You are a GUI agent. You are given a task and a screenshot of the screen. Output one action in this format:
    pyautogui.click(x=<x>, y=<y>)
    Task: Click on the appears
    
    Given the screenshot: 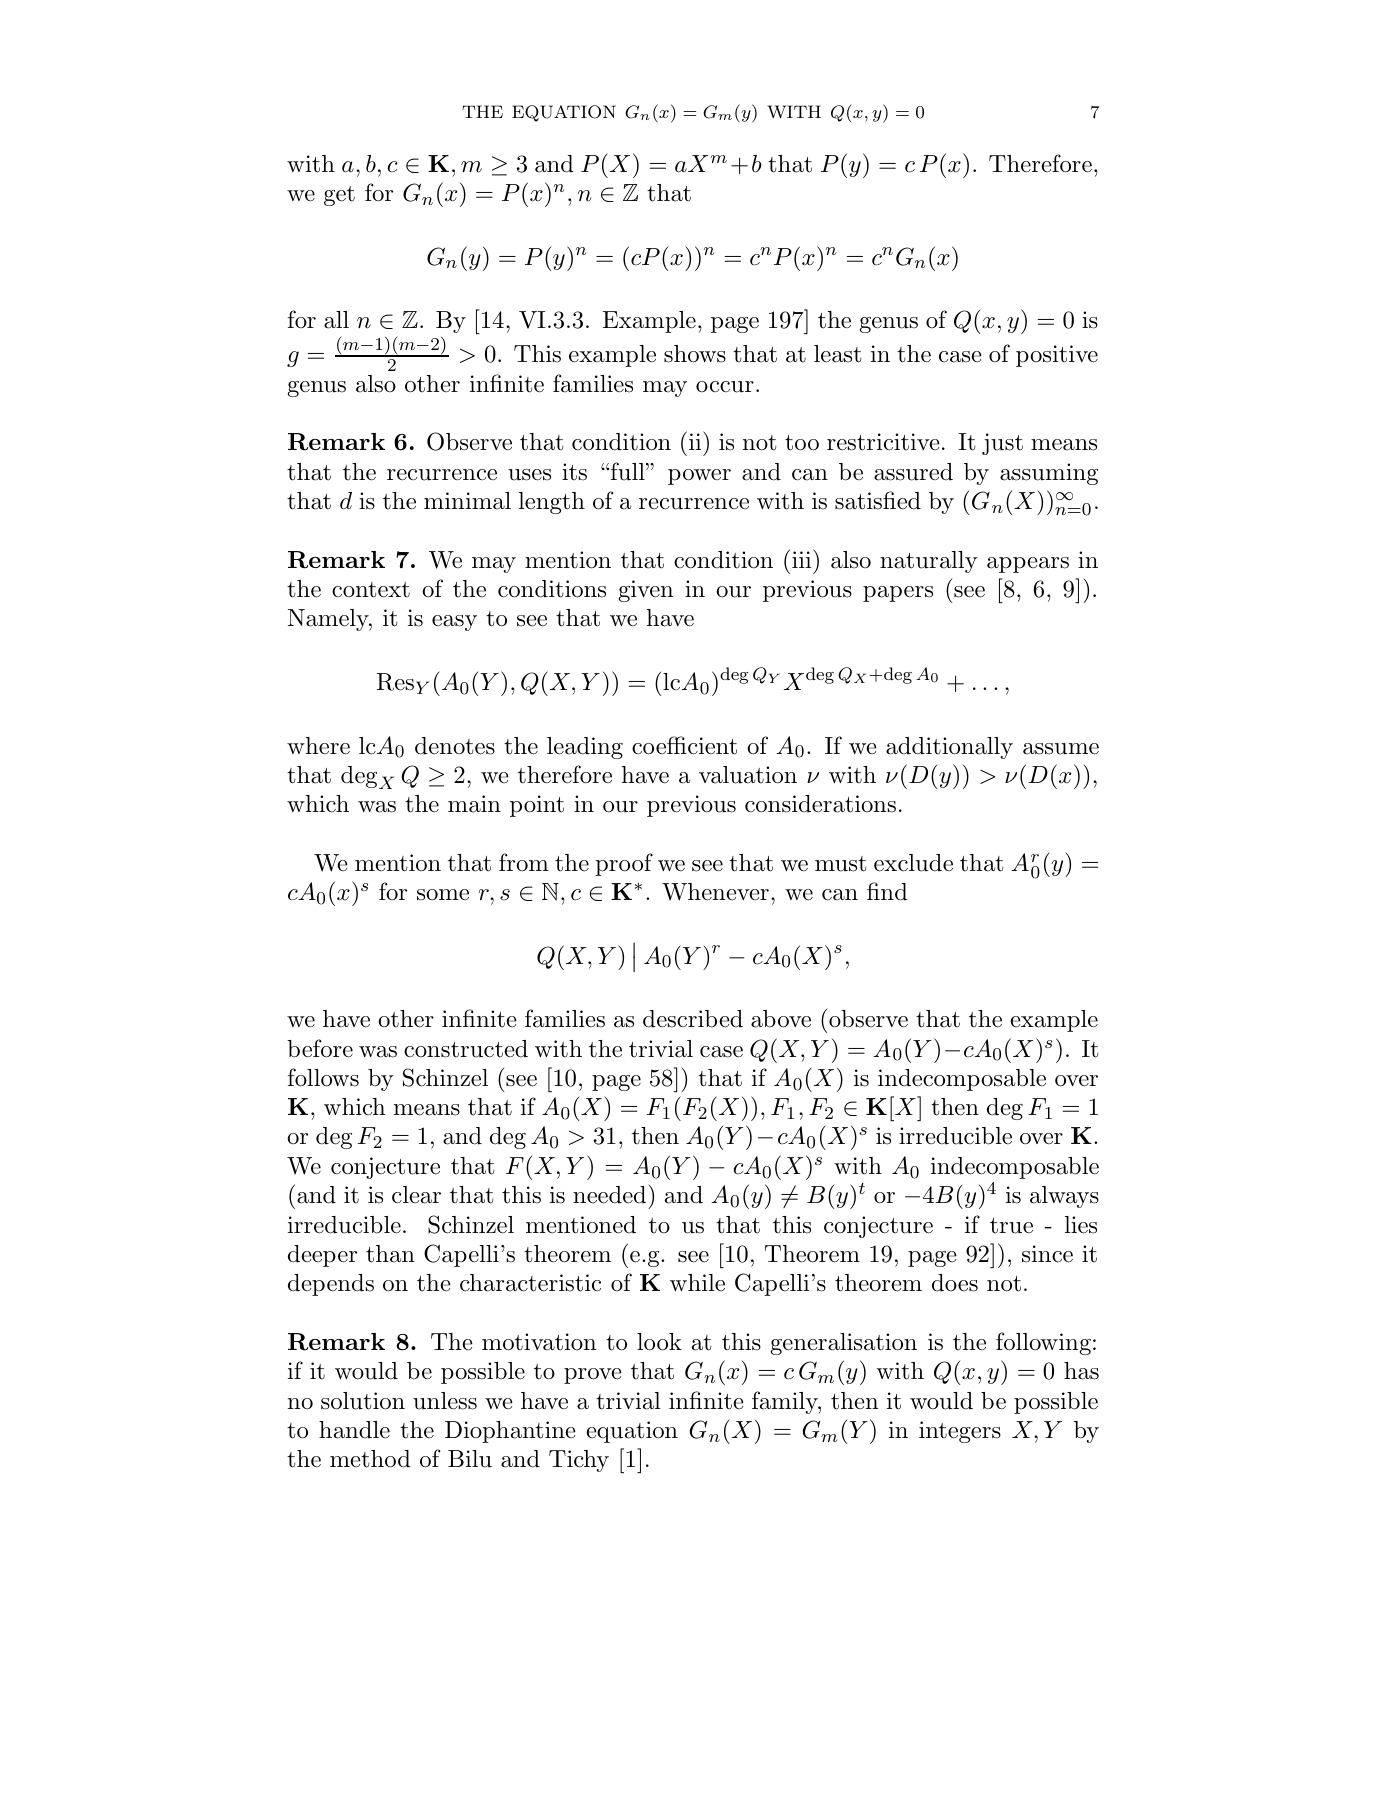 What is the action you would take?
    pyautogui.click(x=1028, y=565)
